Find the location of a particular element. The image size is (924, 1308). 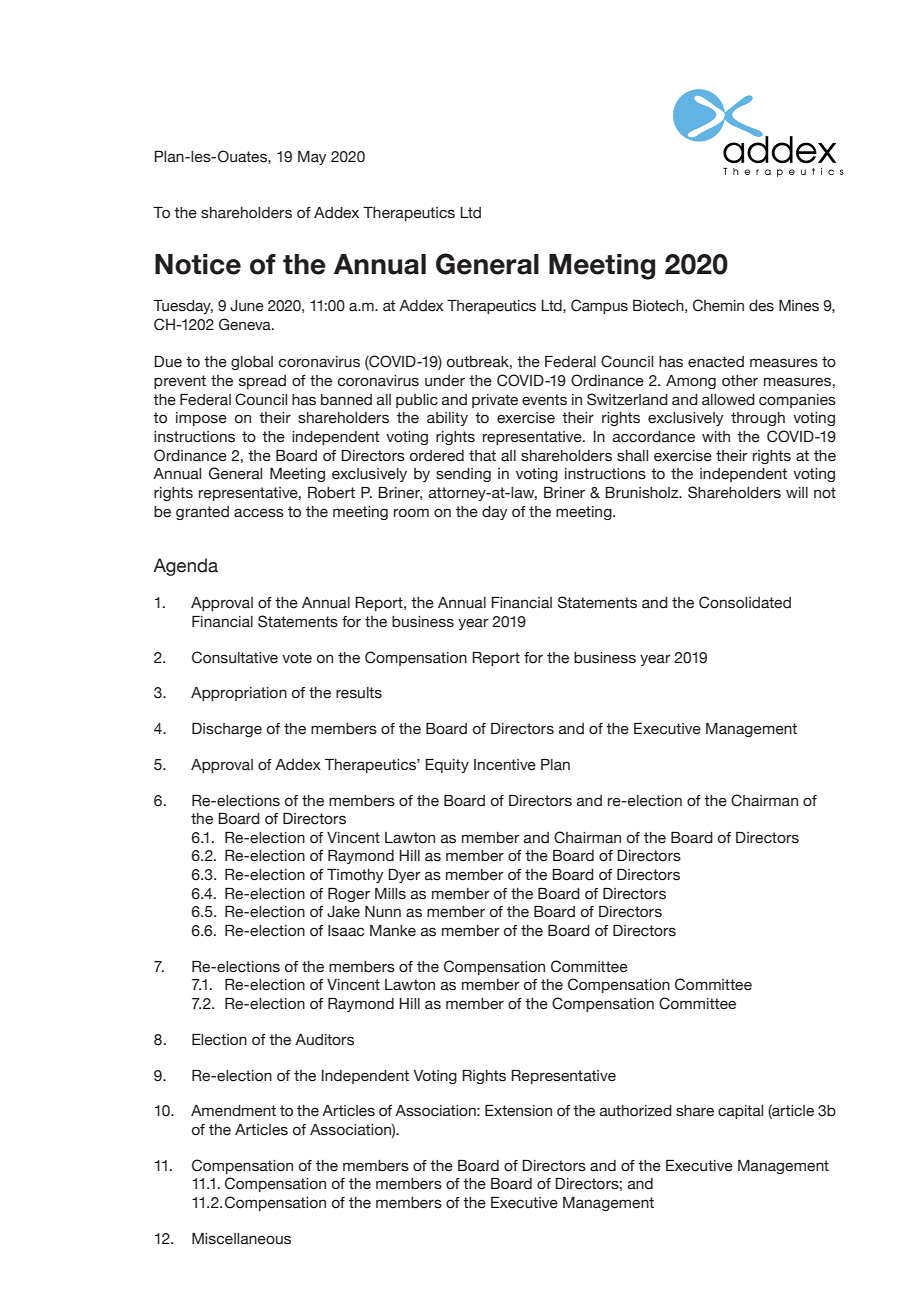

enacted is located at coordinates (716, 362).
